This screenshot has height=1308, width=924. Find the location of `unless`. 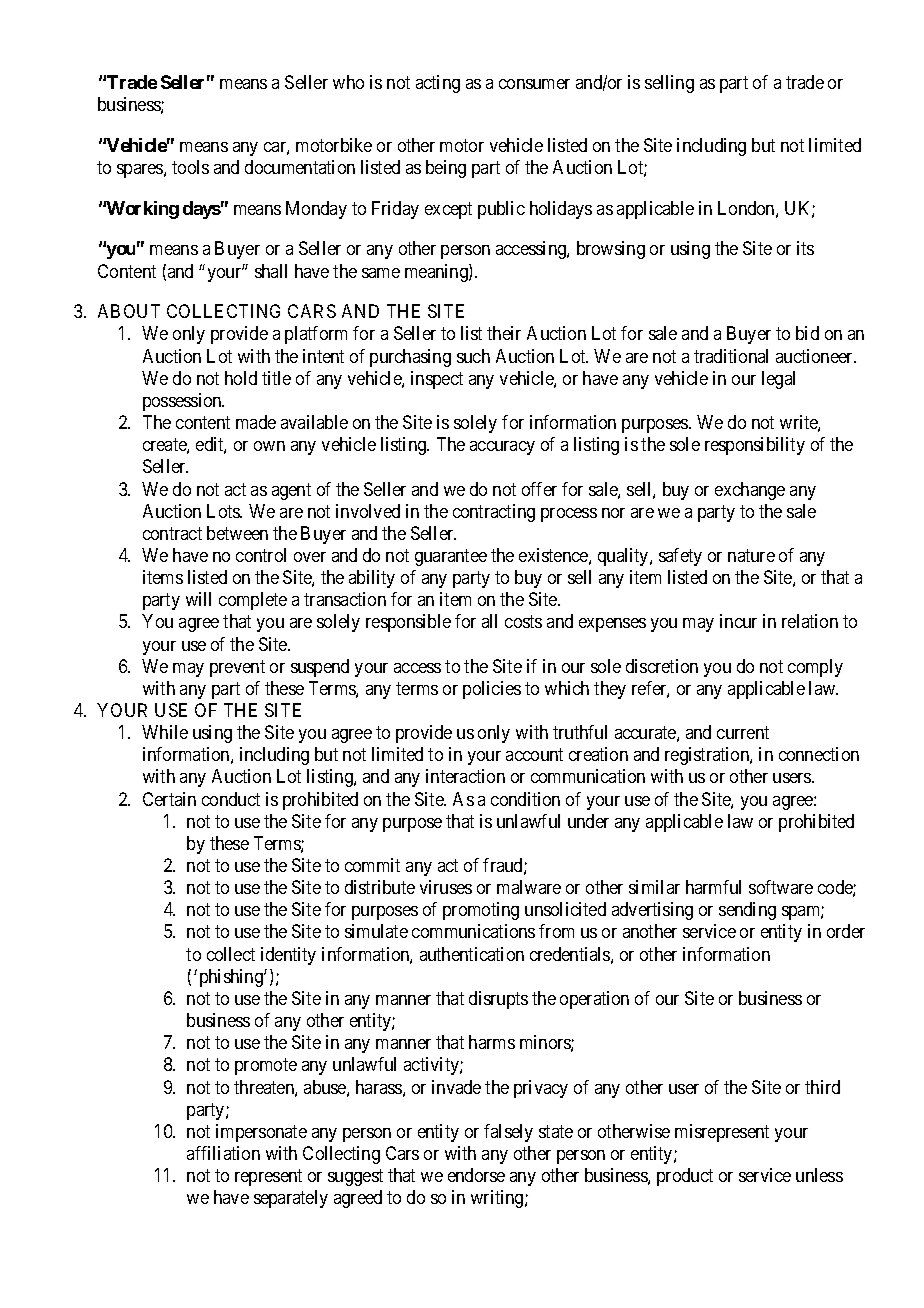

unless is located at coordinates (819, 1175).
